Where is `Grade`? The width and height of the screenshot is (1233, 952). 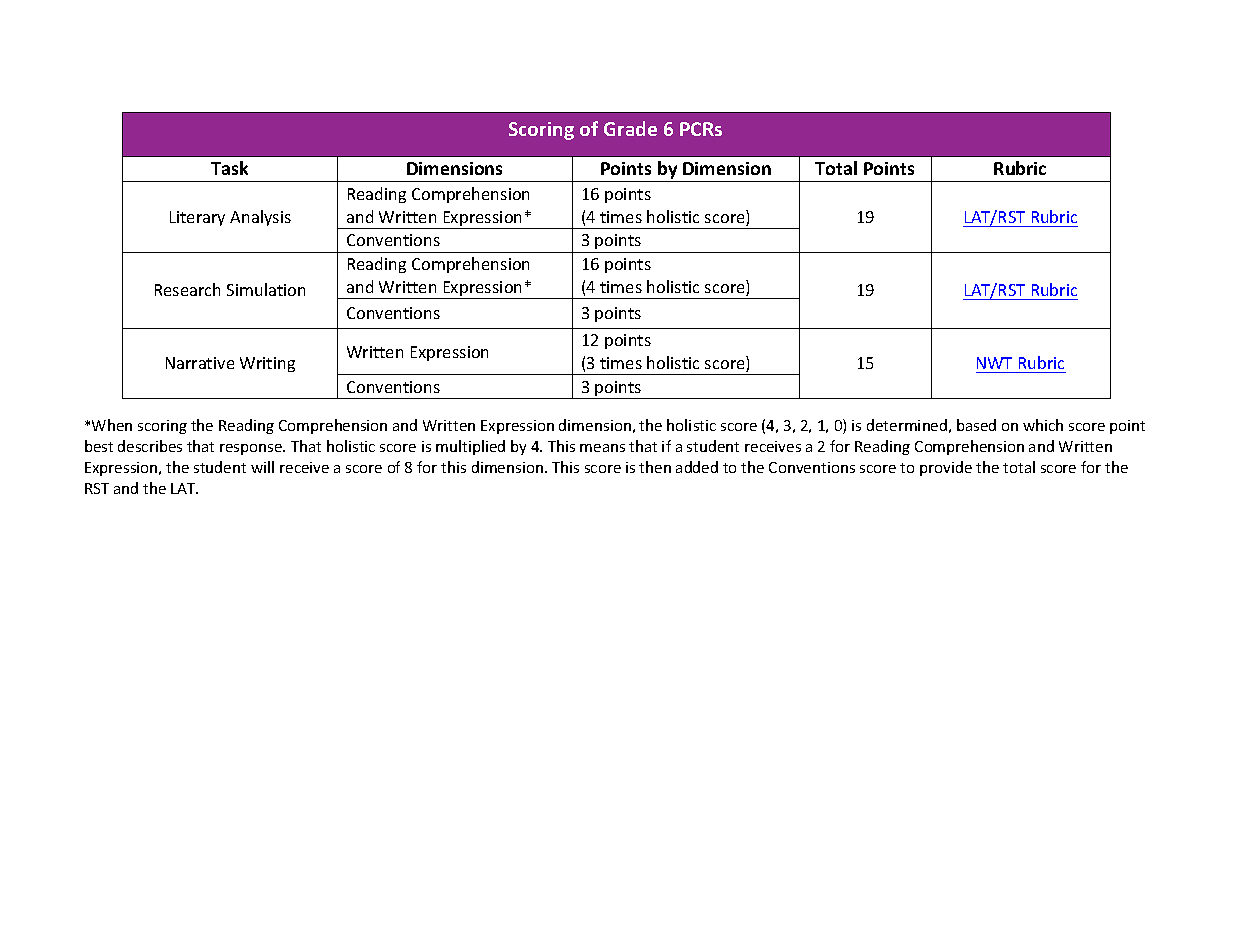
Grade is located at coordinates (630, 128).
